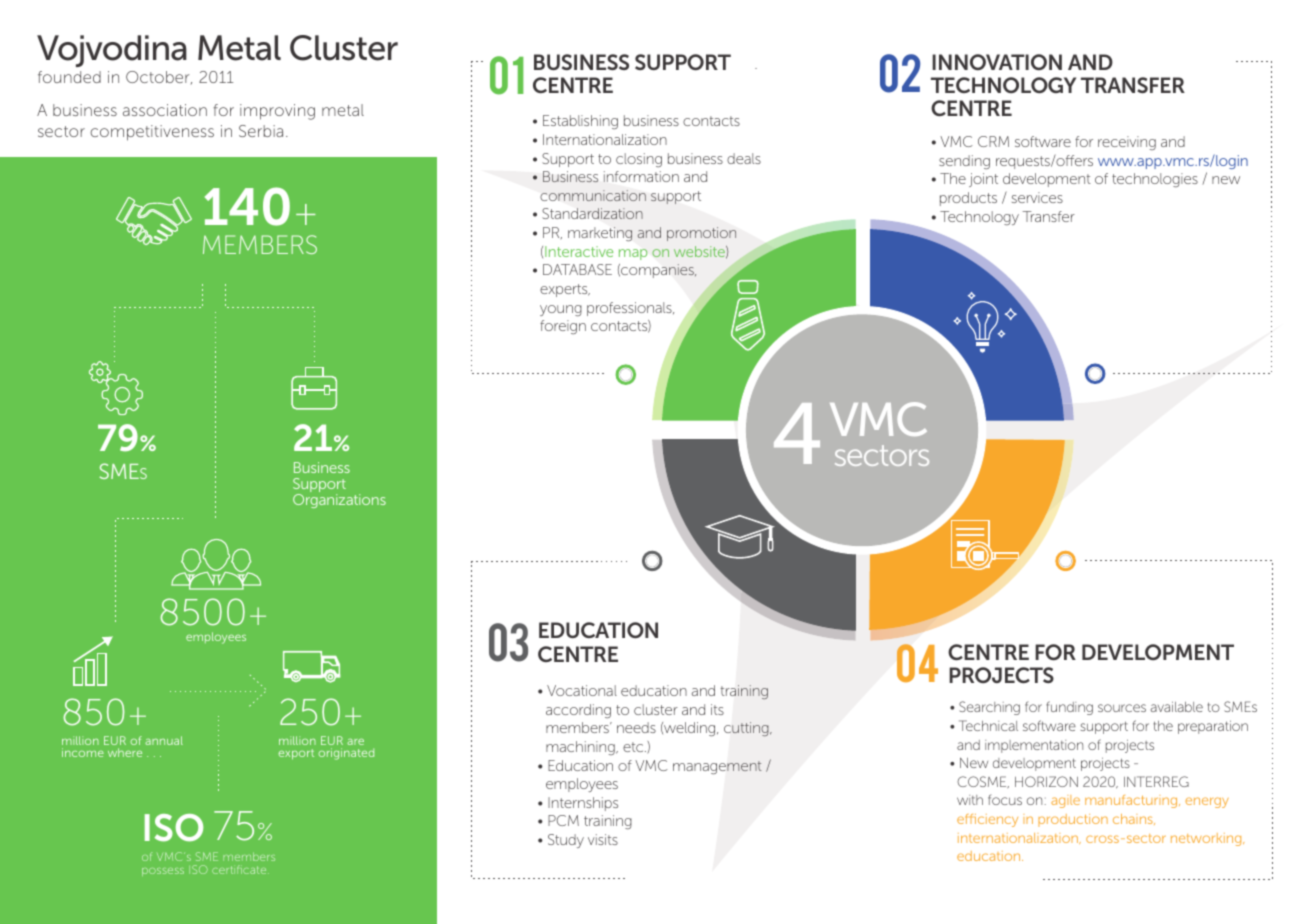 Image resolution: width=1308 pixels, height=924 pixels. Describe the element at coordinates (580, 122) in the document. I see `Establishing` at that location.
